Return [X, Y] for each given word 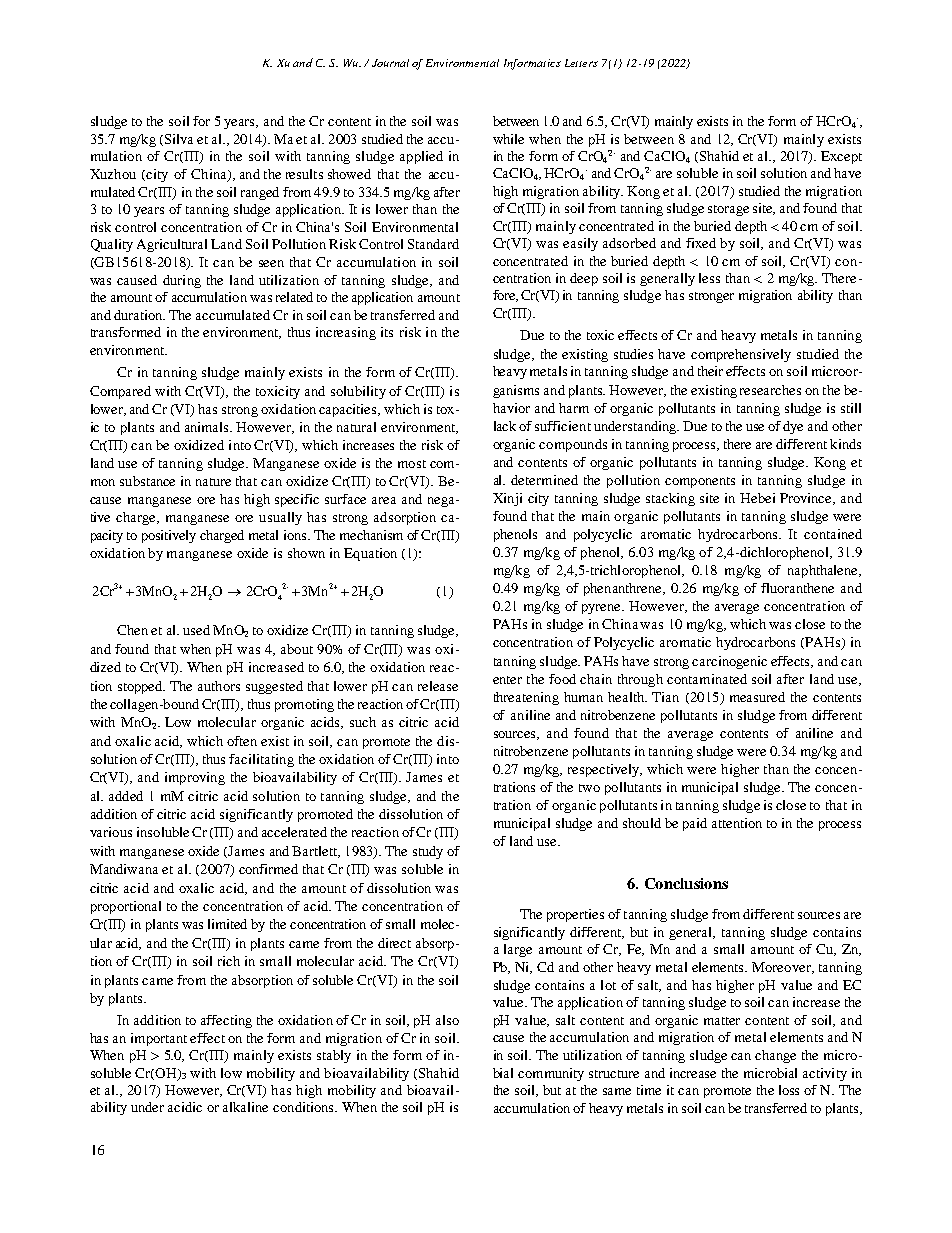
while [508, 139]
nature [213, 482]
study [428, 852]
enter [507, 680]
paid [695, 824]
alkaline [245, 1107]
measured [757, 697]
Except [841, 157]
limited [227, 924]
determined [544, 480]
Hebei [757, 498]
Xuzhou [113, 174]
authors [219, 686]
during [182, 281]
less [709, 278]
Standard [433, 244]
